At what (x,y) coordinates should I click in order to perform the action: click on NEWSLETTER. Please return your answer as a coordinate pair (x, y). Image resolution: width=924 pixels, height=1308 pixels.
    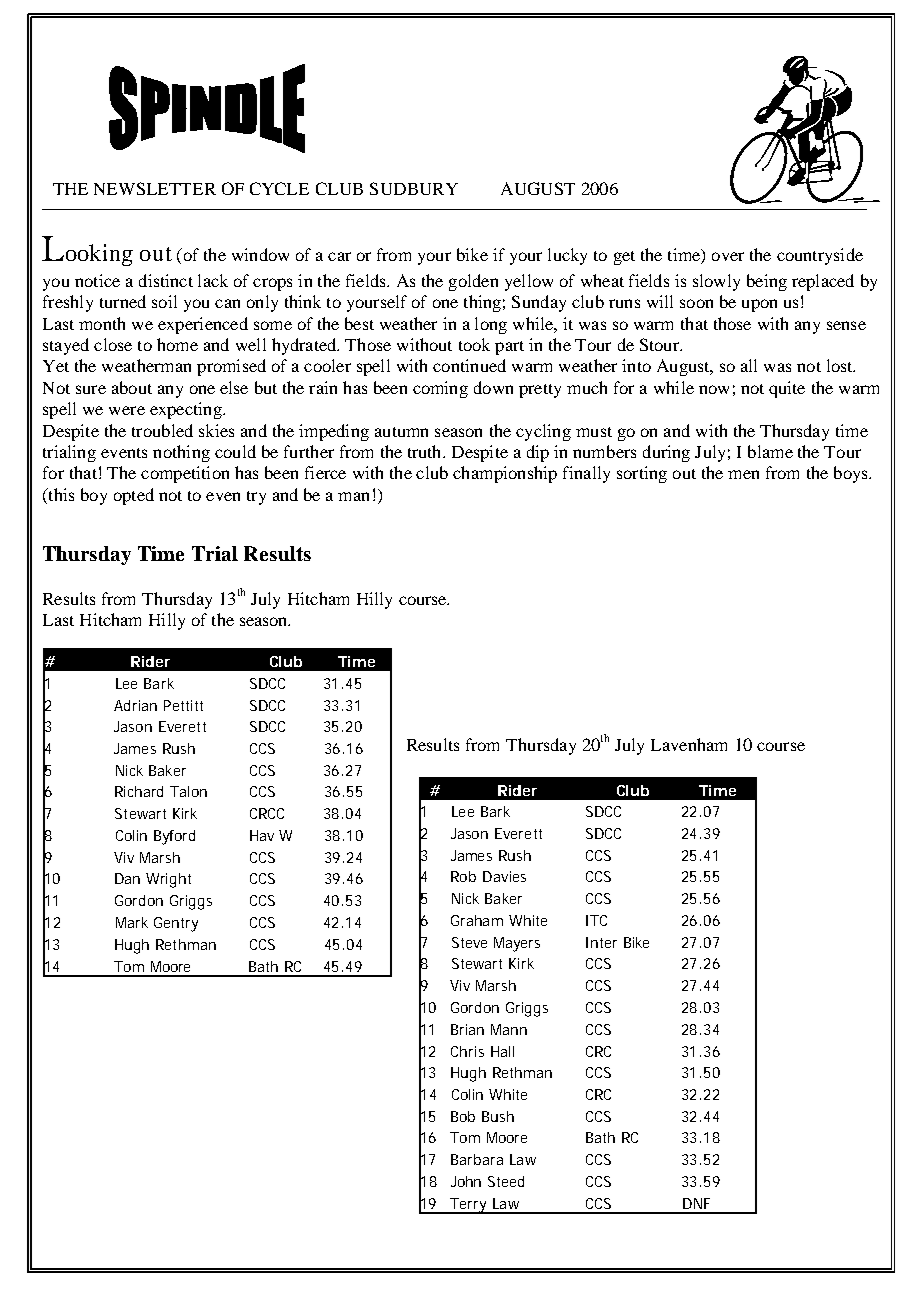
    Looking at the image, I should click on (155, 188).
